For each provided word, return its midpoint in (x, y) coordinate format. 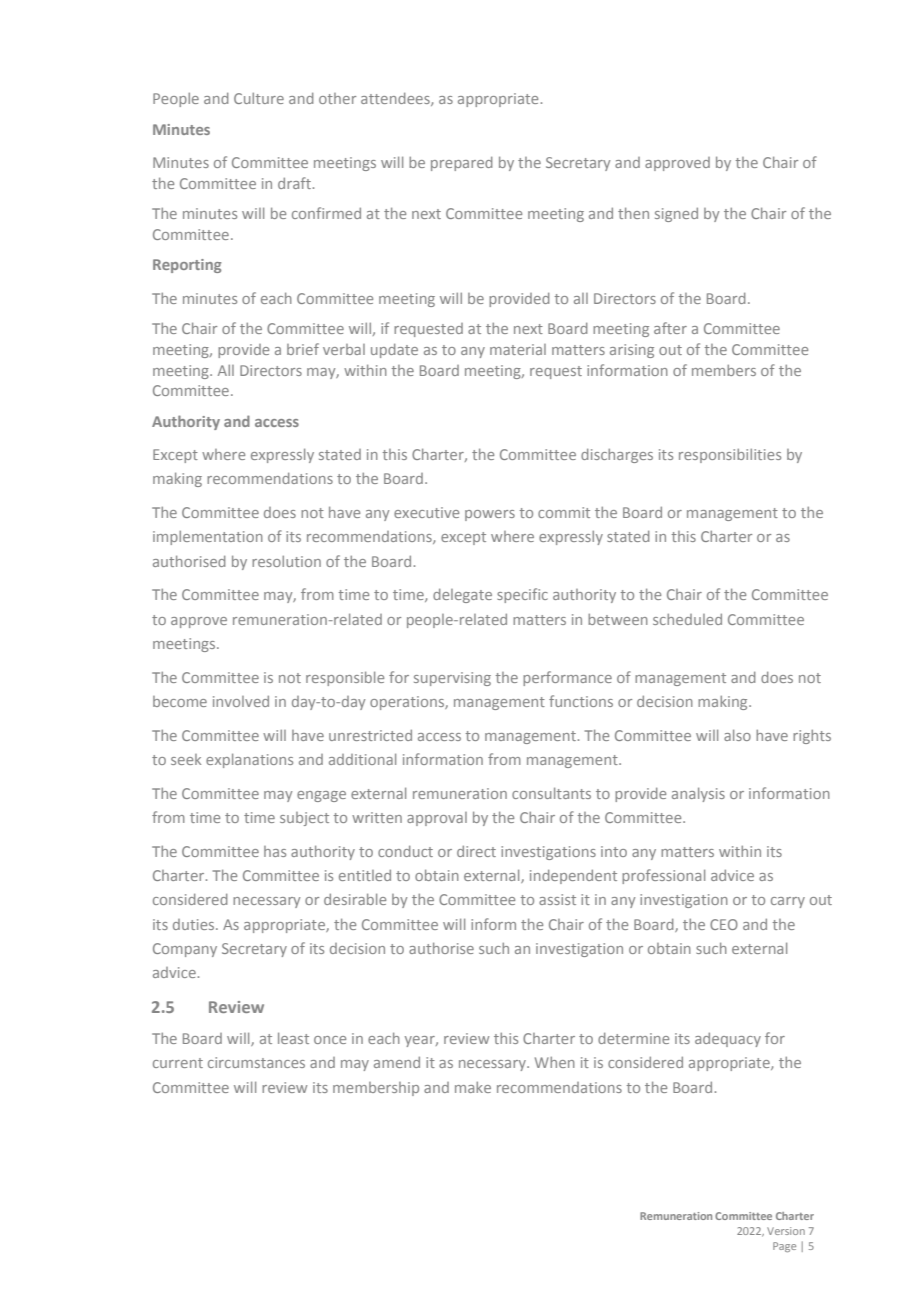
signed (676, 214)
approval (437, 819)
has (275, 851)
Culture (259, 98)
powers (490, 515)
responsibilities (730, 456)
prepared (462, 163)
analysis (698, 794)
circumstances (256, 1062)
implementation (208, 538)
